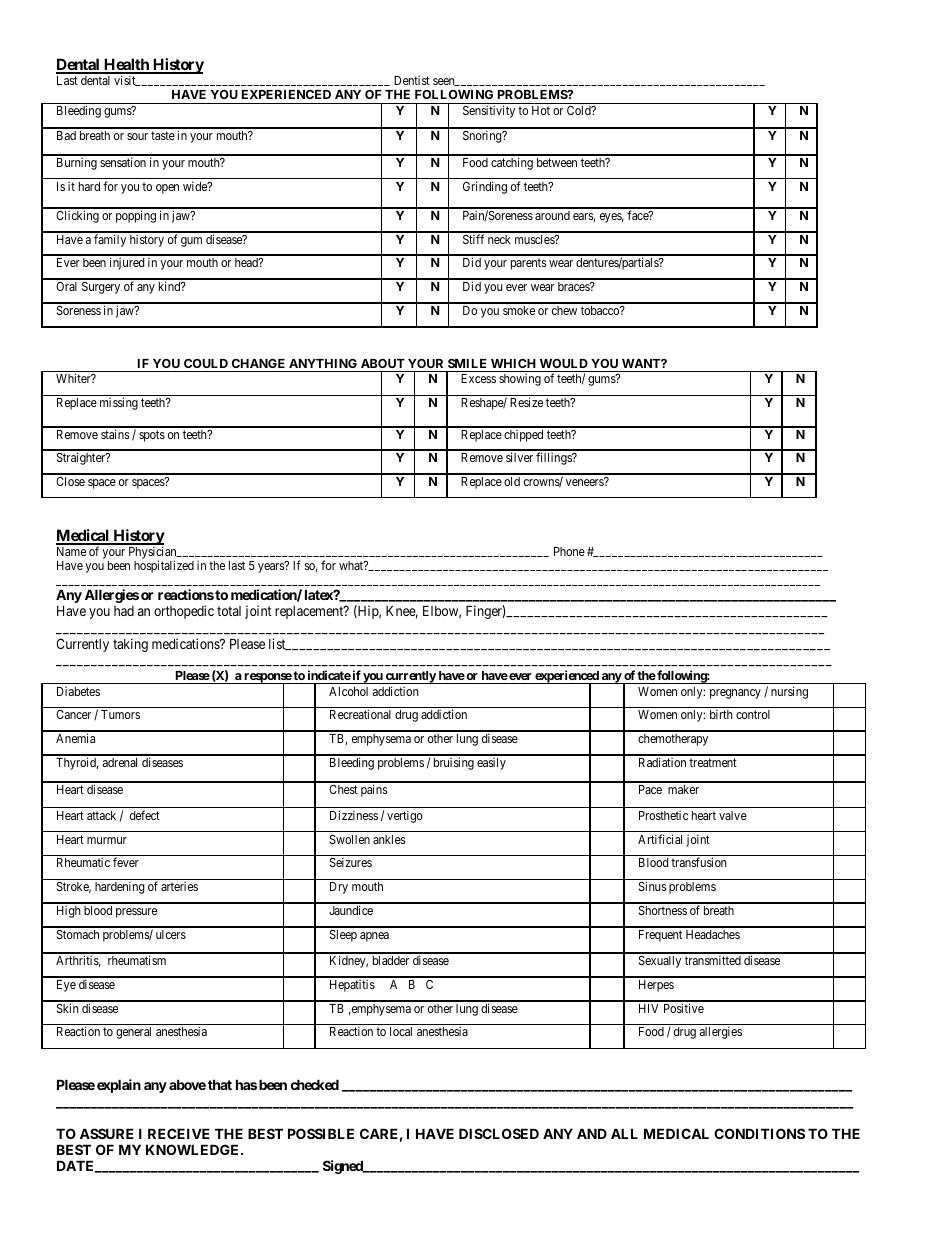  Describe the element at coordinates (206, 363) in the page. I see `COULD` at that location.
